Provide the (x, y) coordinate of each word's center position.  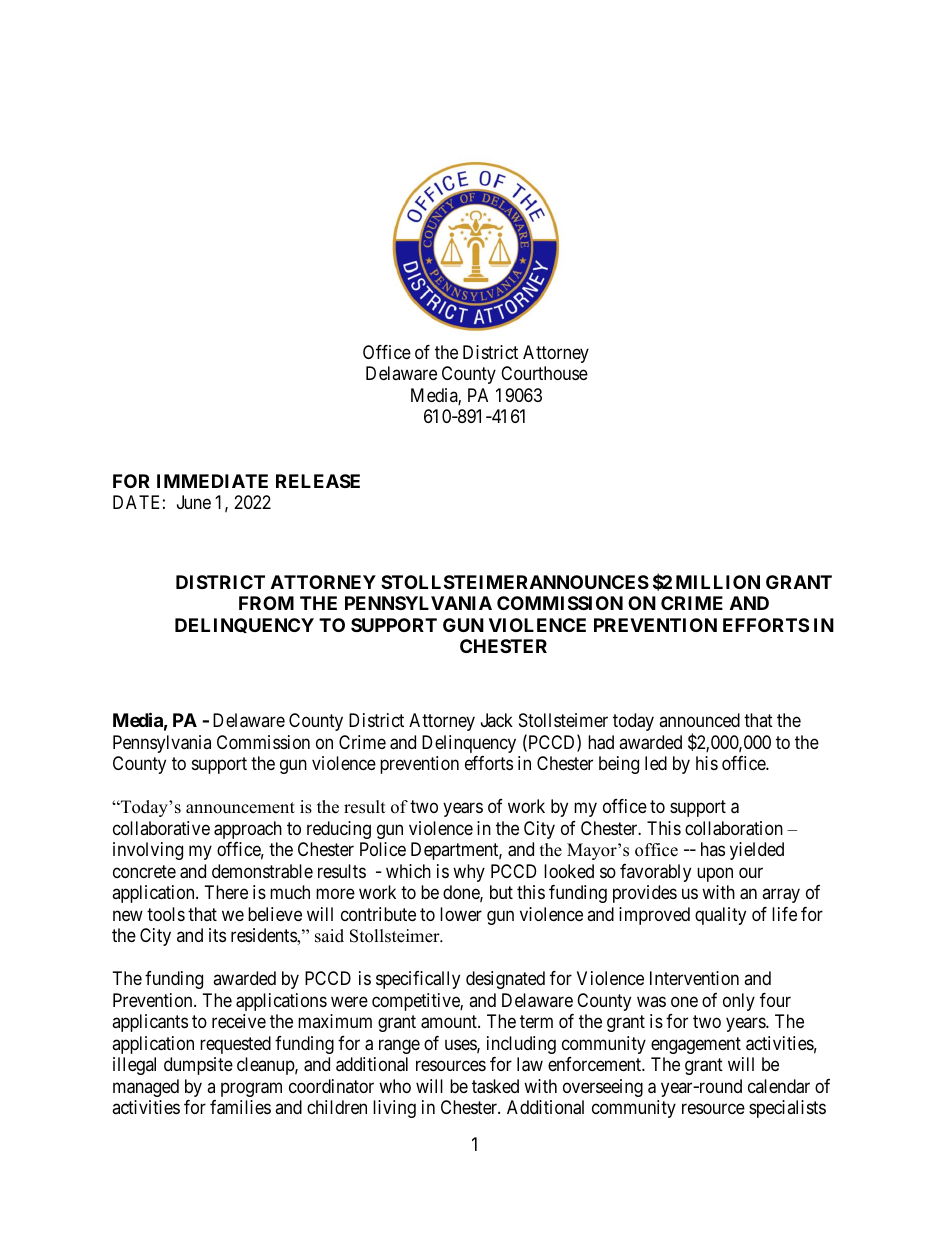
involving (148, 851)
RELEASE (318, 481)
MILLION (718, 582)
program (251, 1089)
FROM (266, 603)
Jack (497, 720)
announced (699, 720)
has (713, 849)
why (469, 873)
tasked (495, 1086)
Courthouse (544, 373)
